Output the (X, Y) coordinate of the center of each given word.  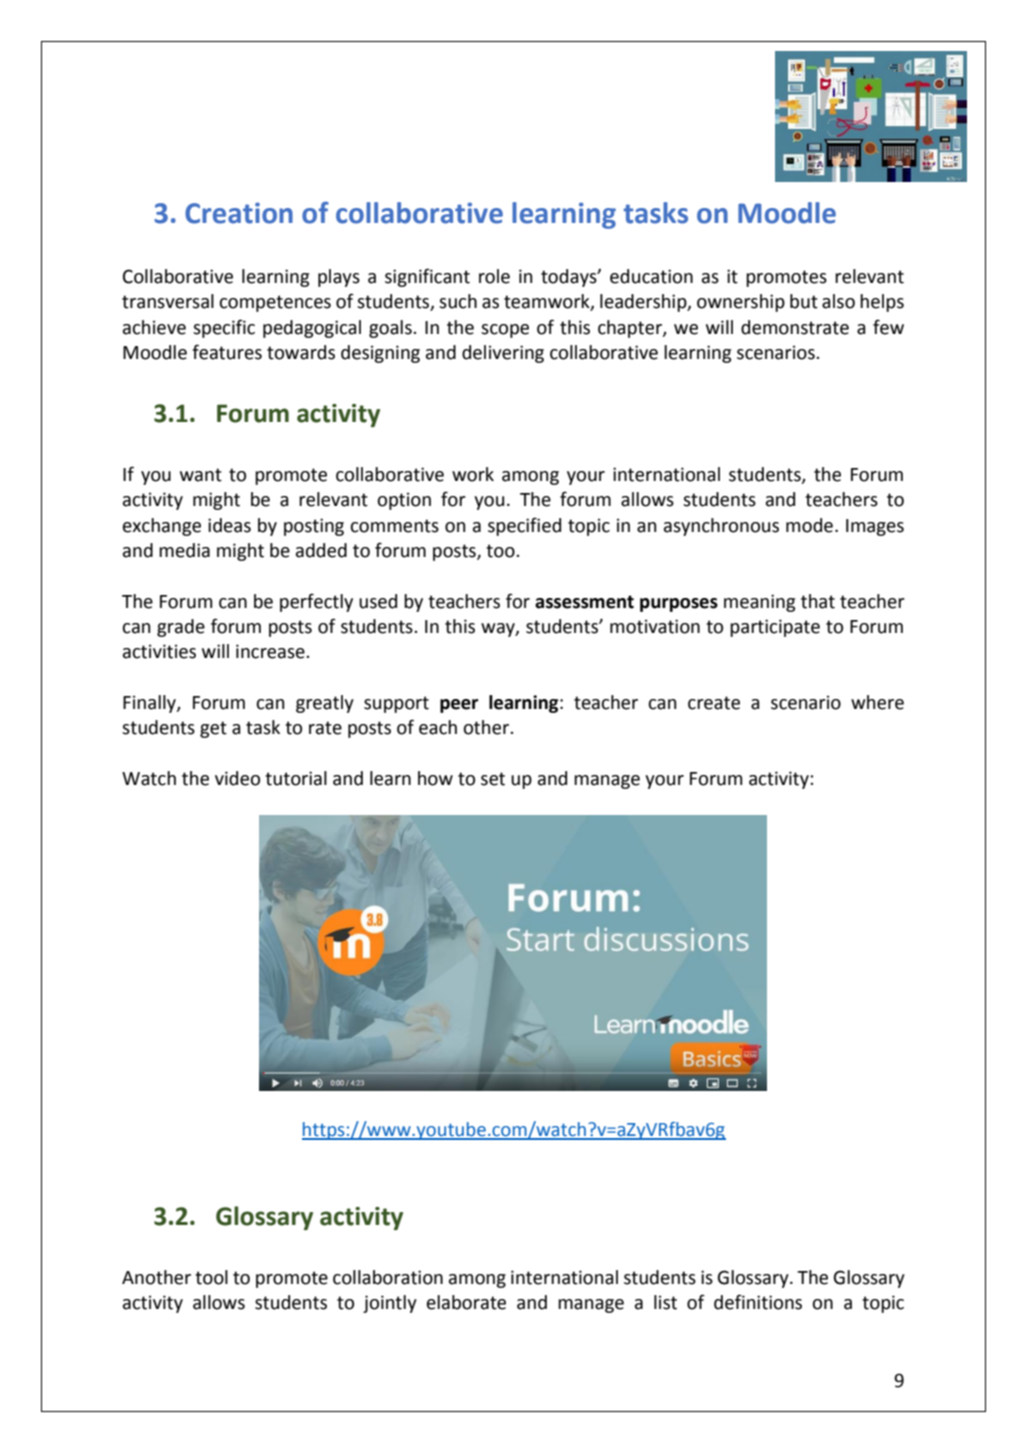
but (804, 301)
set (493, 779)
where (877, 702)
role (494, 276)
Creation (239, 213)
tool (211, 1277)
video (237, 778)
